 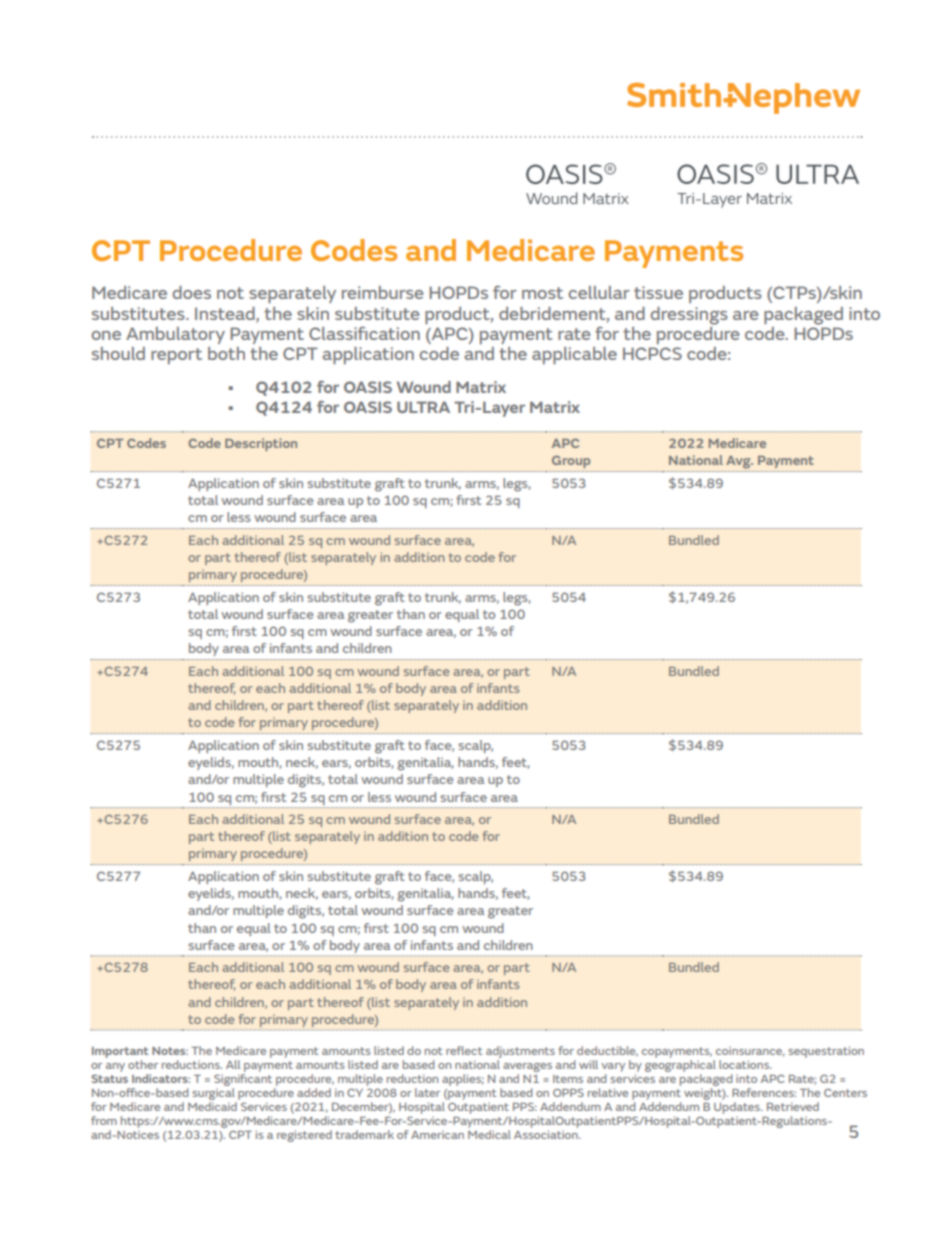 I want to click on reflect, so click(x=464, y=1050).
